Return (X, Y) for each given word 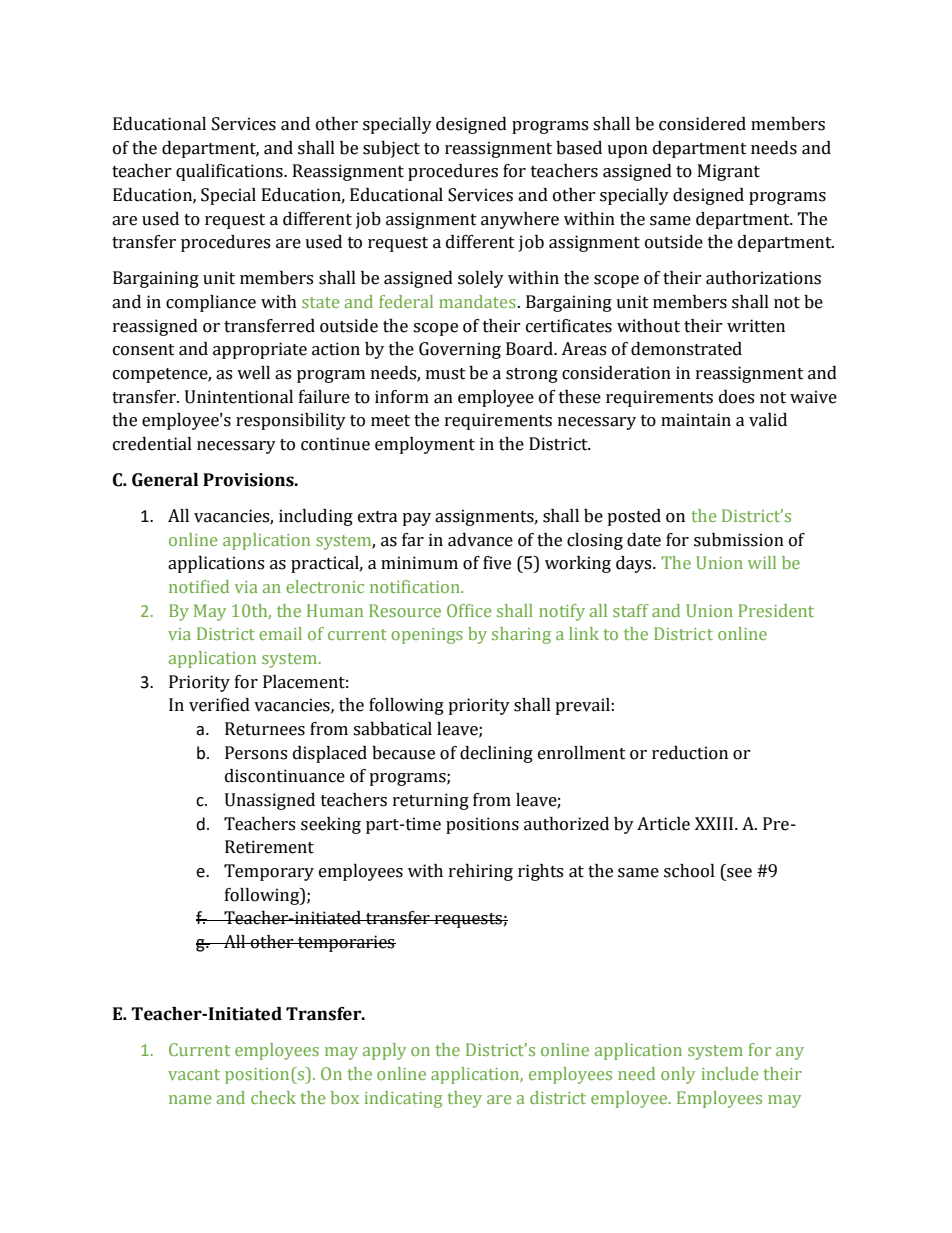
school (689, 871)
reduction (690, 753)
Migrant (729, 172)
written (756, 326)
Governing (460, 350)
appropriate (260, 350)
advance (480, 540)
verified (219, 705)
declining (496, 754)
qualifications (230, 172)
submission (739, 540)
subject (391, 149)
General (165, 480)
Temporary (269, 872)
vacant (194, 1074)
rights (540, 872)
